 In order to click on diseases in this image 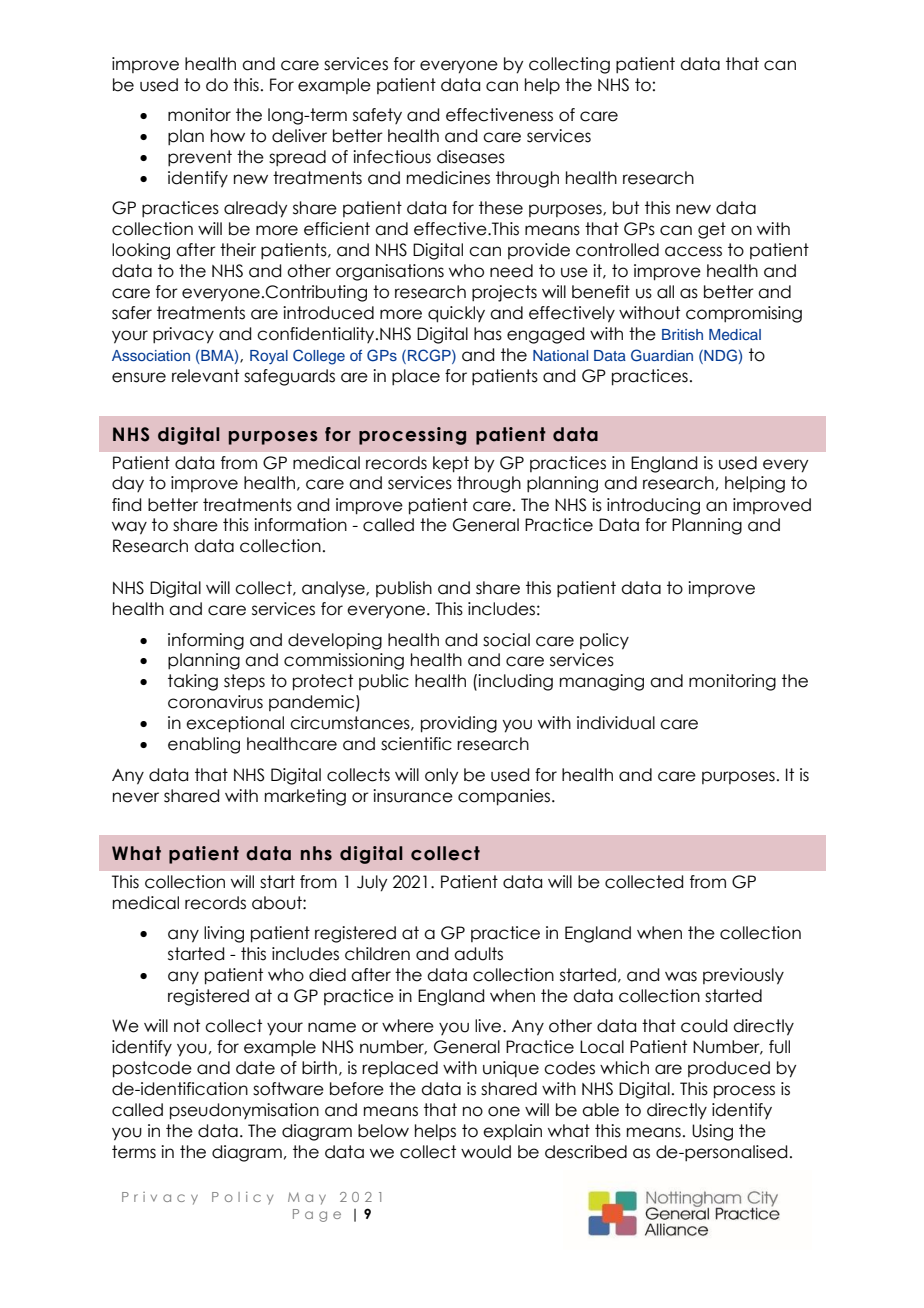, I will do `click(471, 157)`.
